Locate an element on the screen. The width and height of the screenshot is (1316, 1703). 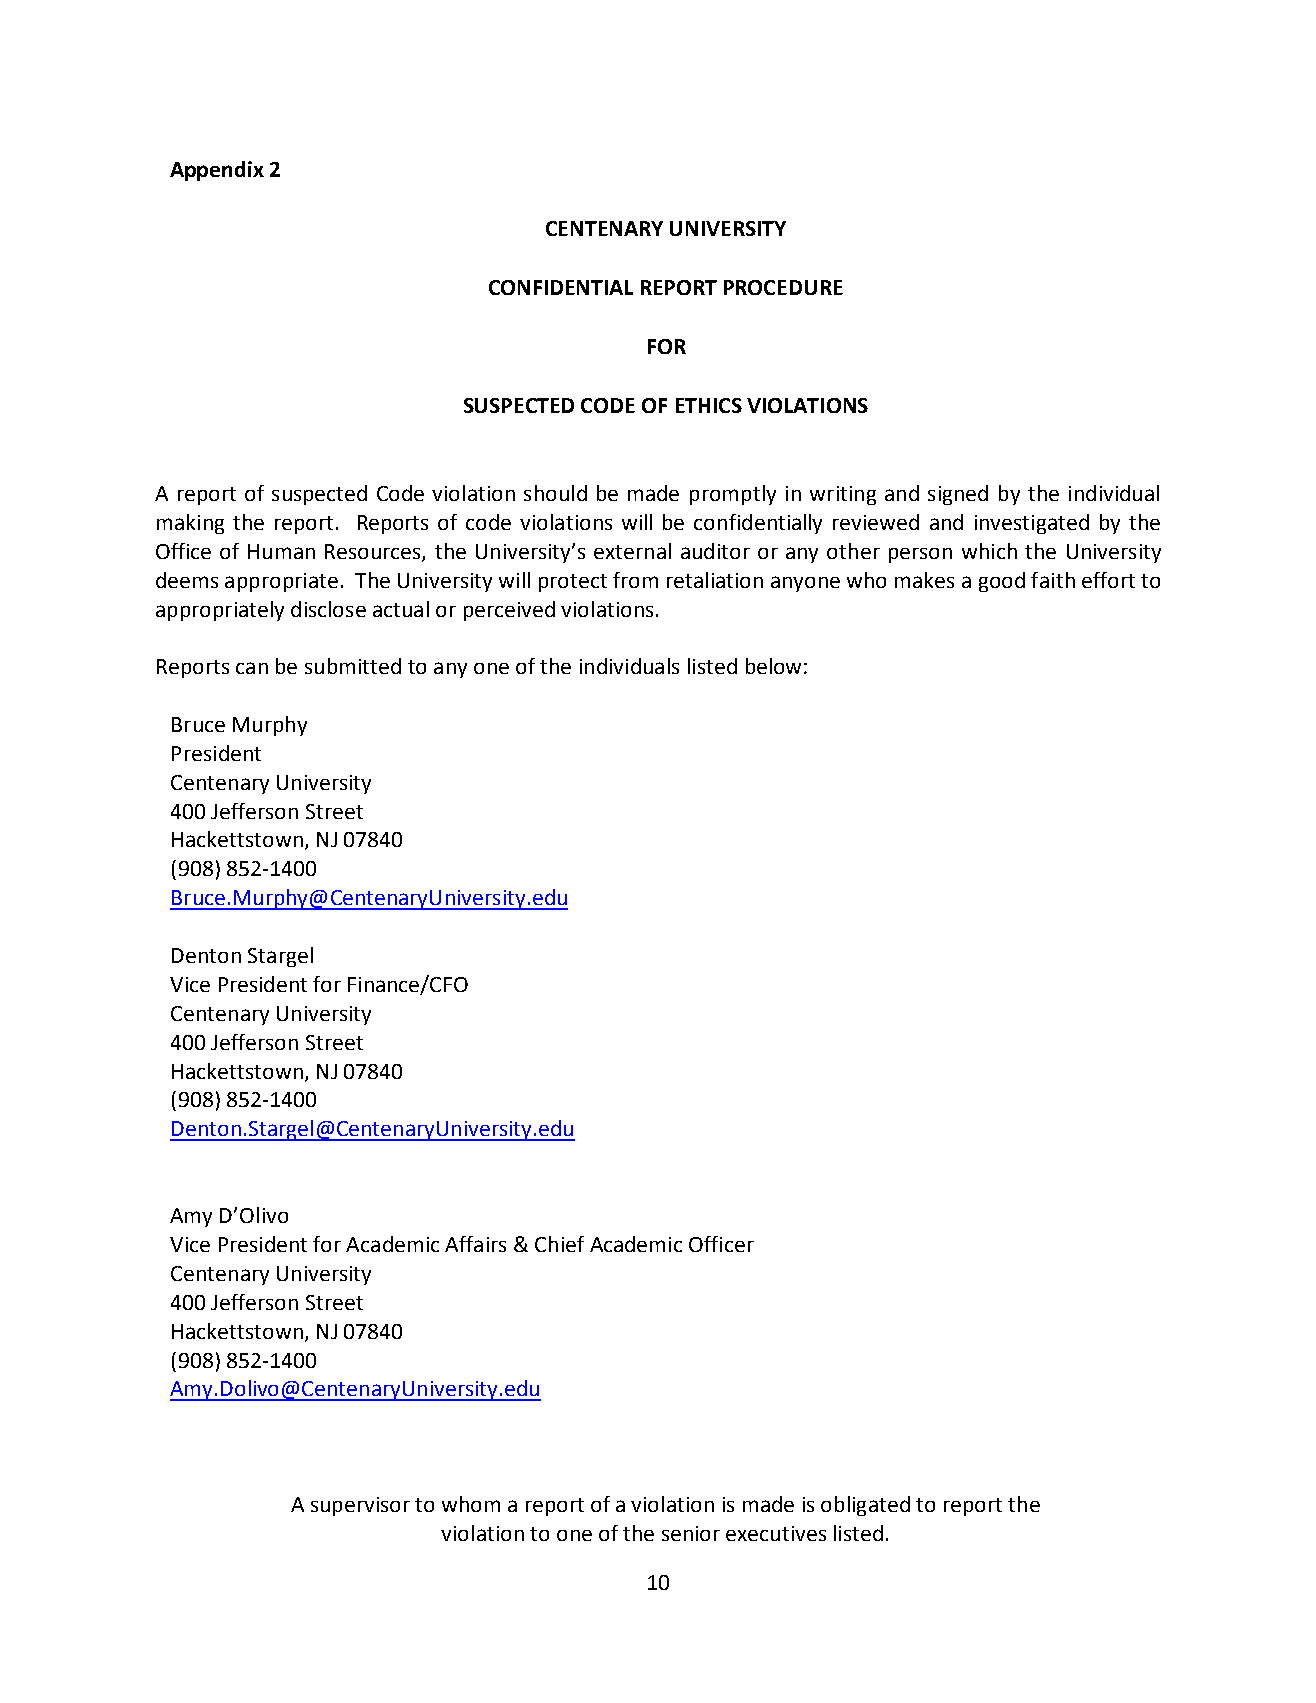
below is located at coordinates (773, 666).
